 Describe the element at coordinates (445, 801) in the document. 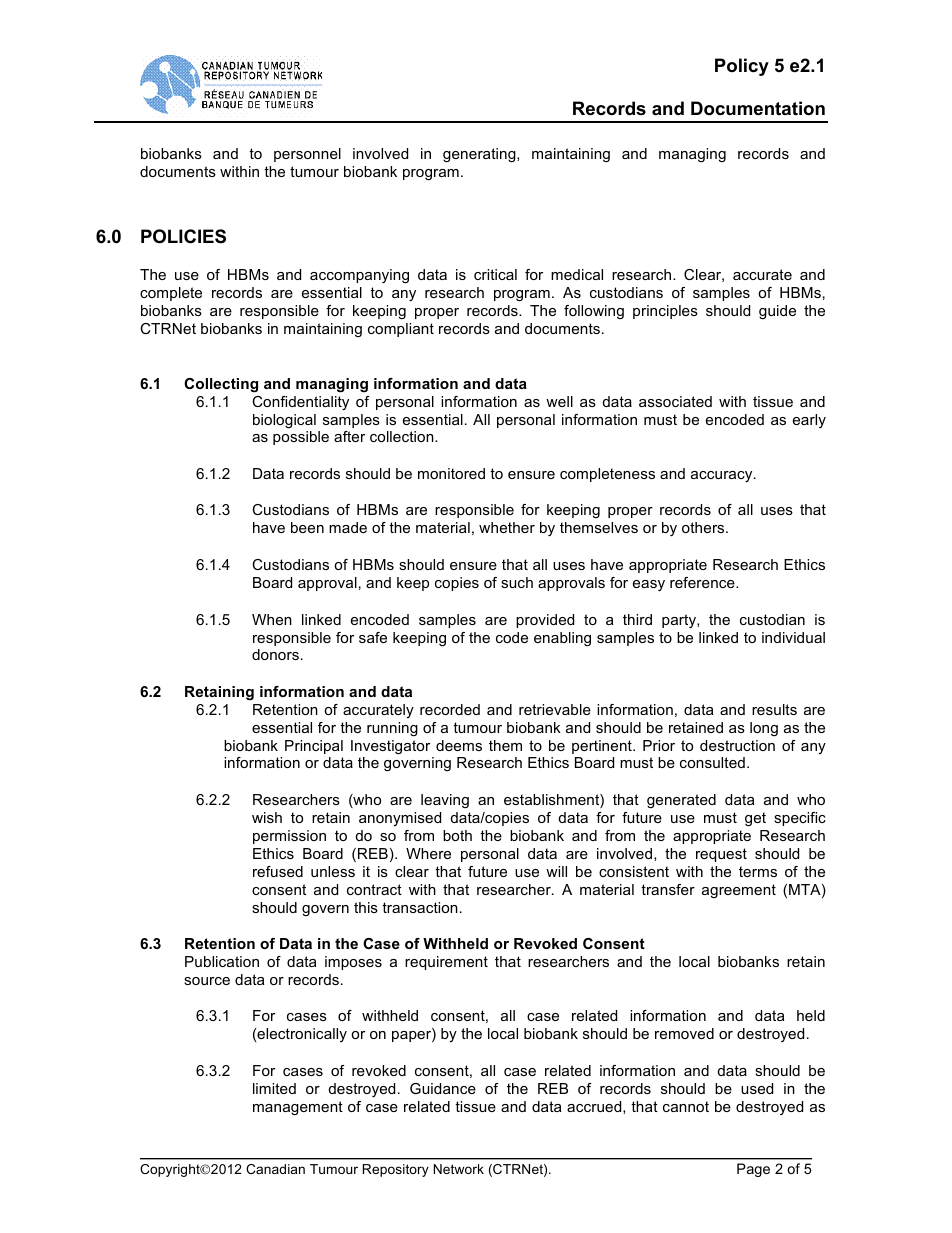

I see `leaving` at that location.
